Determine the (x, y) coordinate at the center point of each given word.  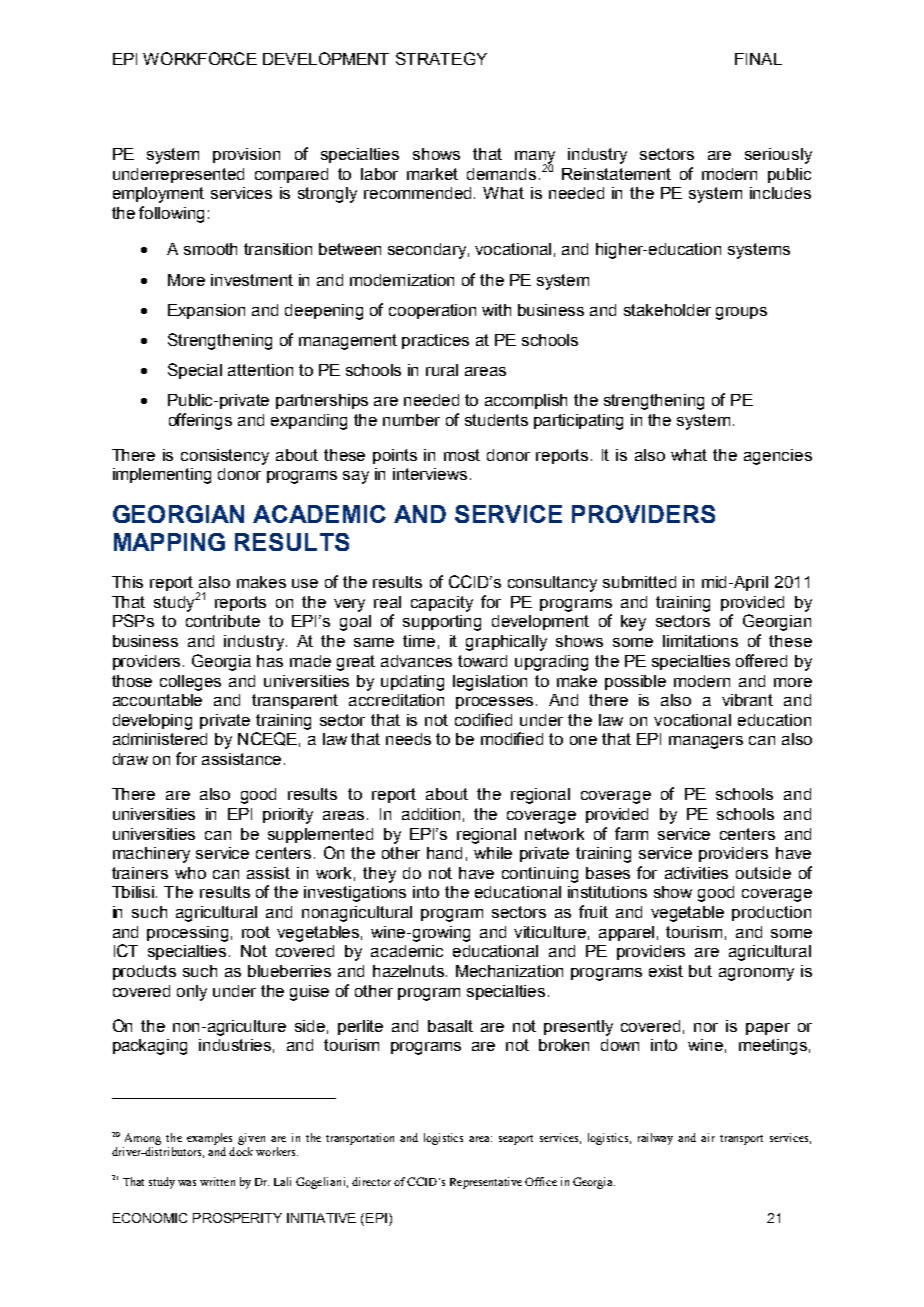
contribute (223, 621)
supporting (442, 623)
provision (246, 155)
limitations (700, 641)
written (217, 1181)
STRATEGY (441, 58)
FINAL (758, 59)
